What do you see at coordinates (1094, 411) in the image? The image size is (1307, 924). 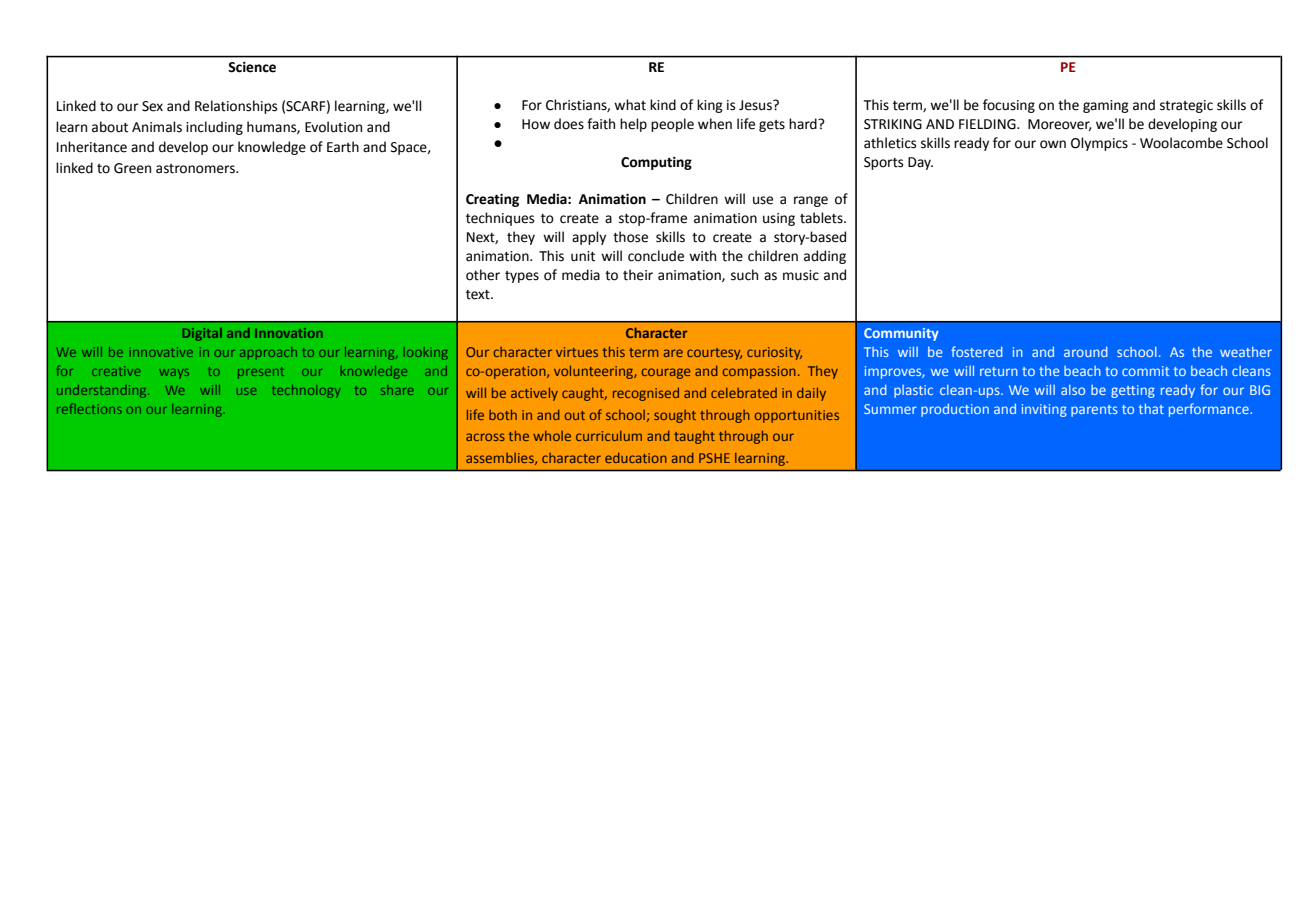 I see `parents` at bounding box center [1094, 411].
